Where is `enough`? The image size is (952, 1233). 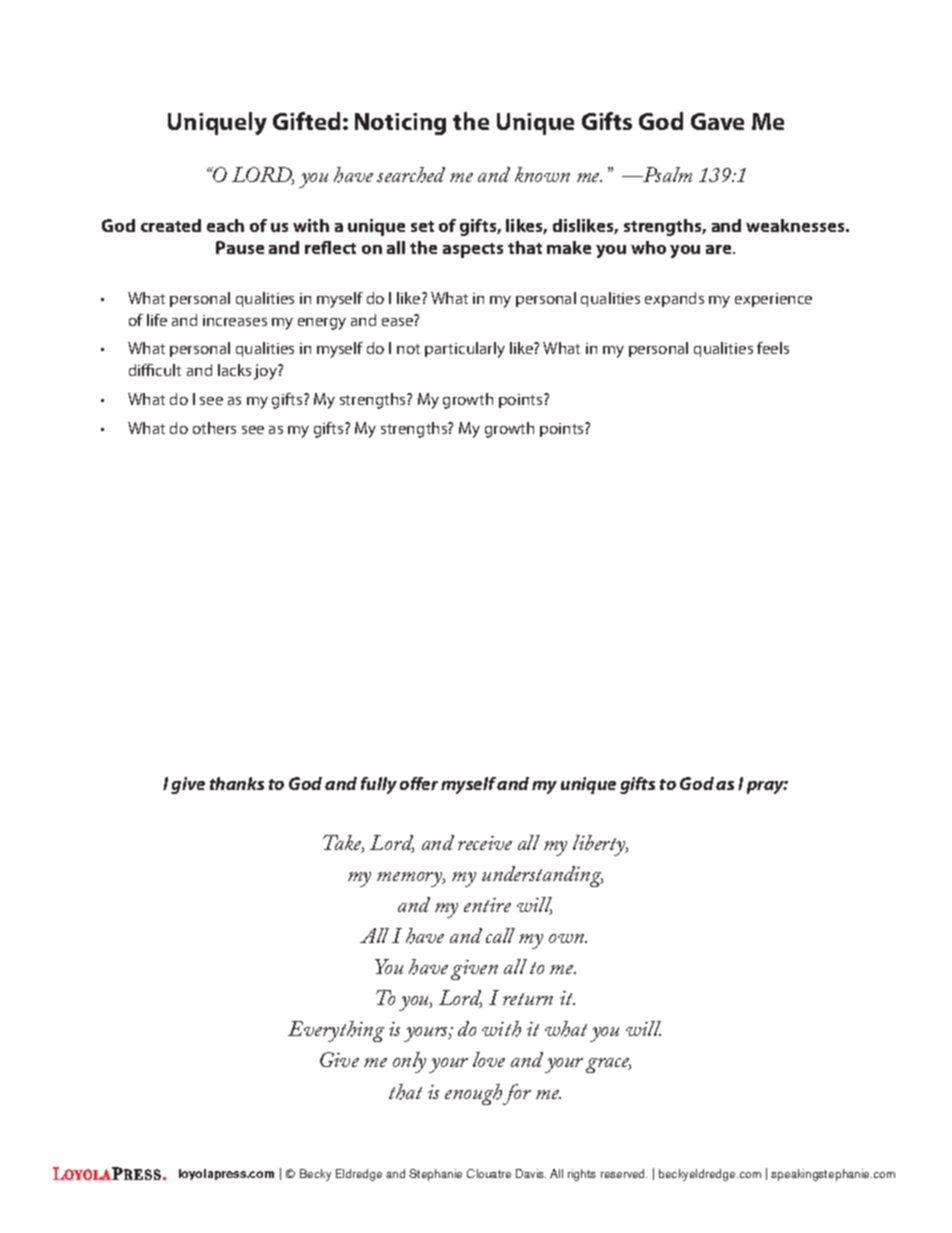 enough is located at coordinates (473, 1094).
